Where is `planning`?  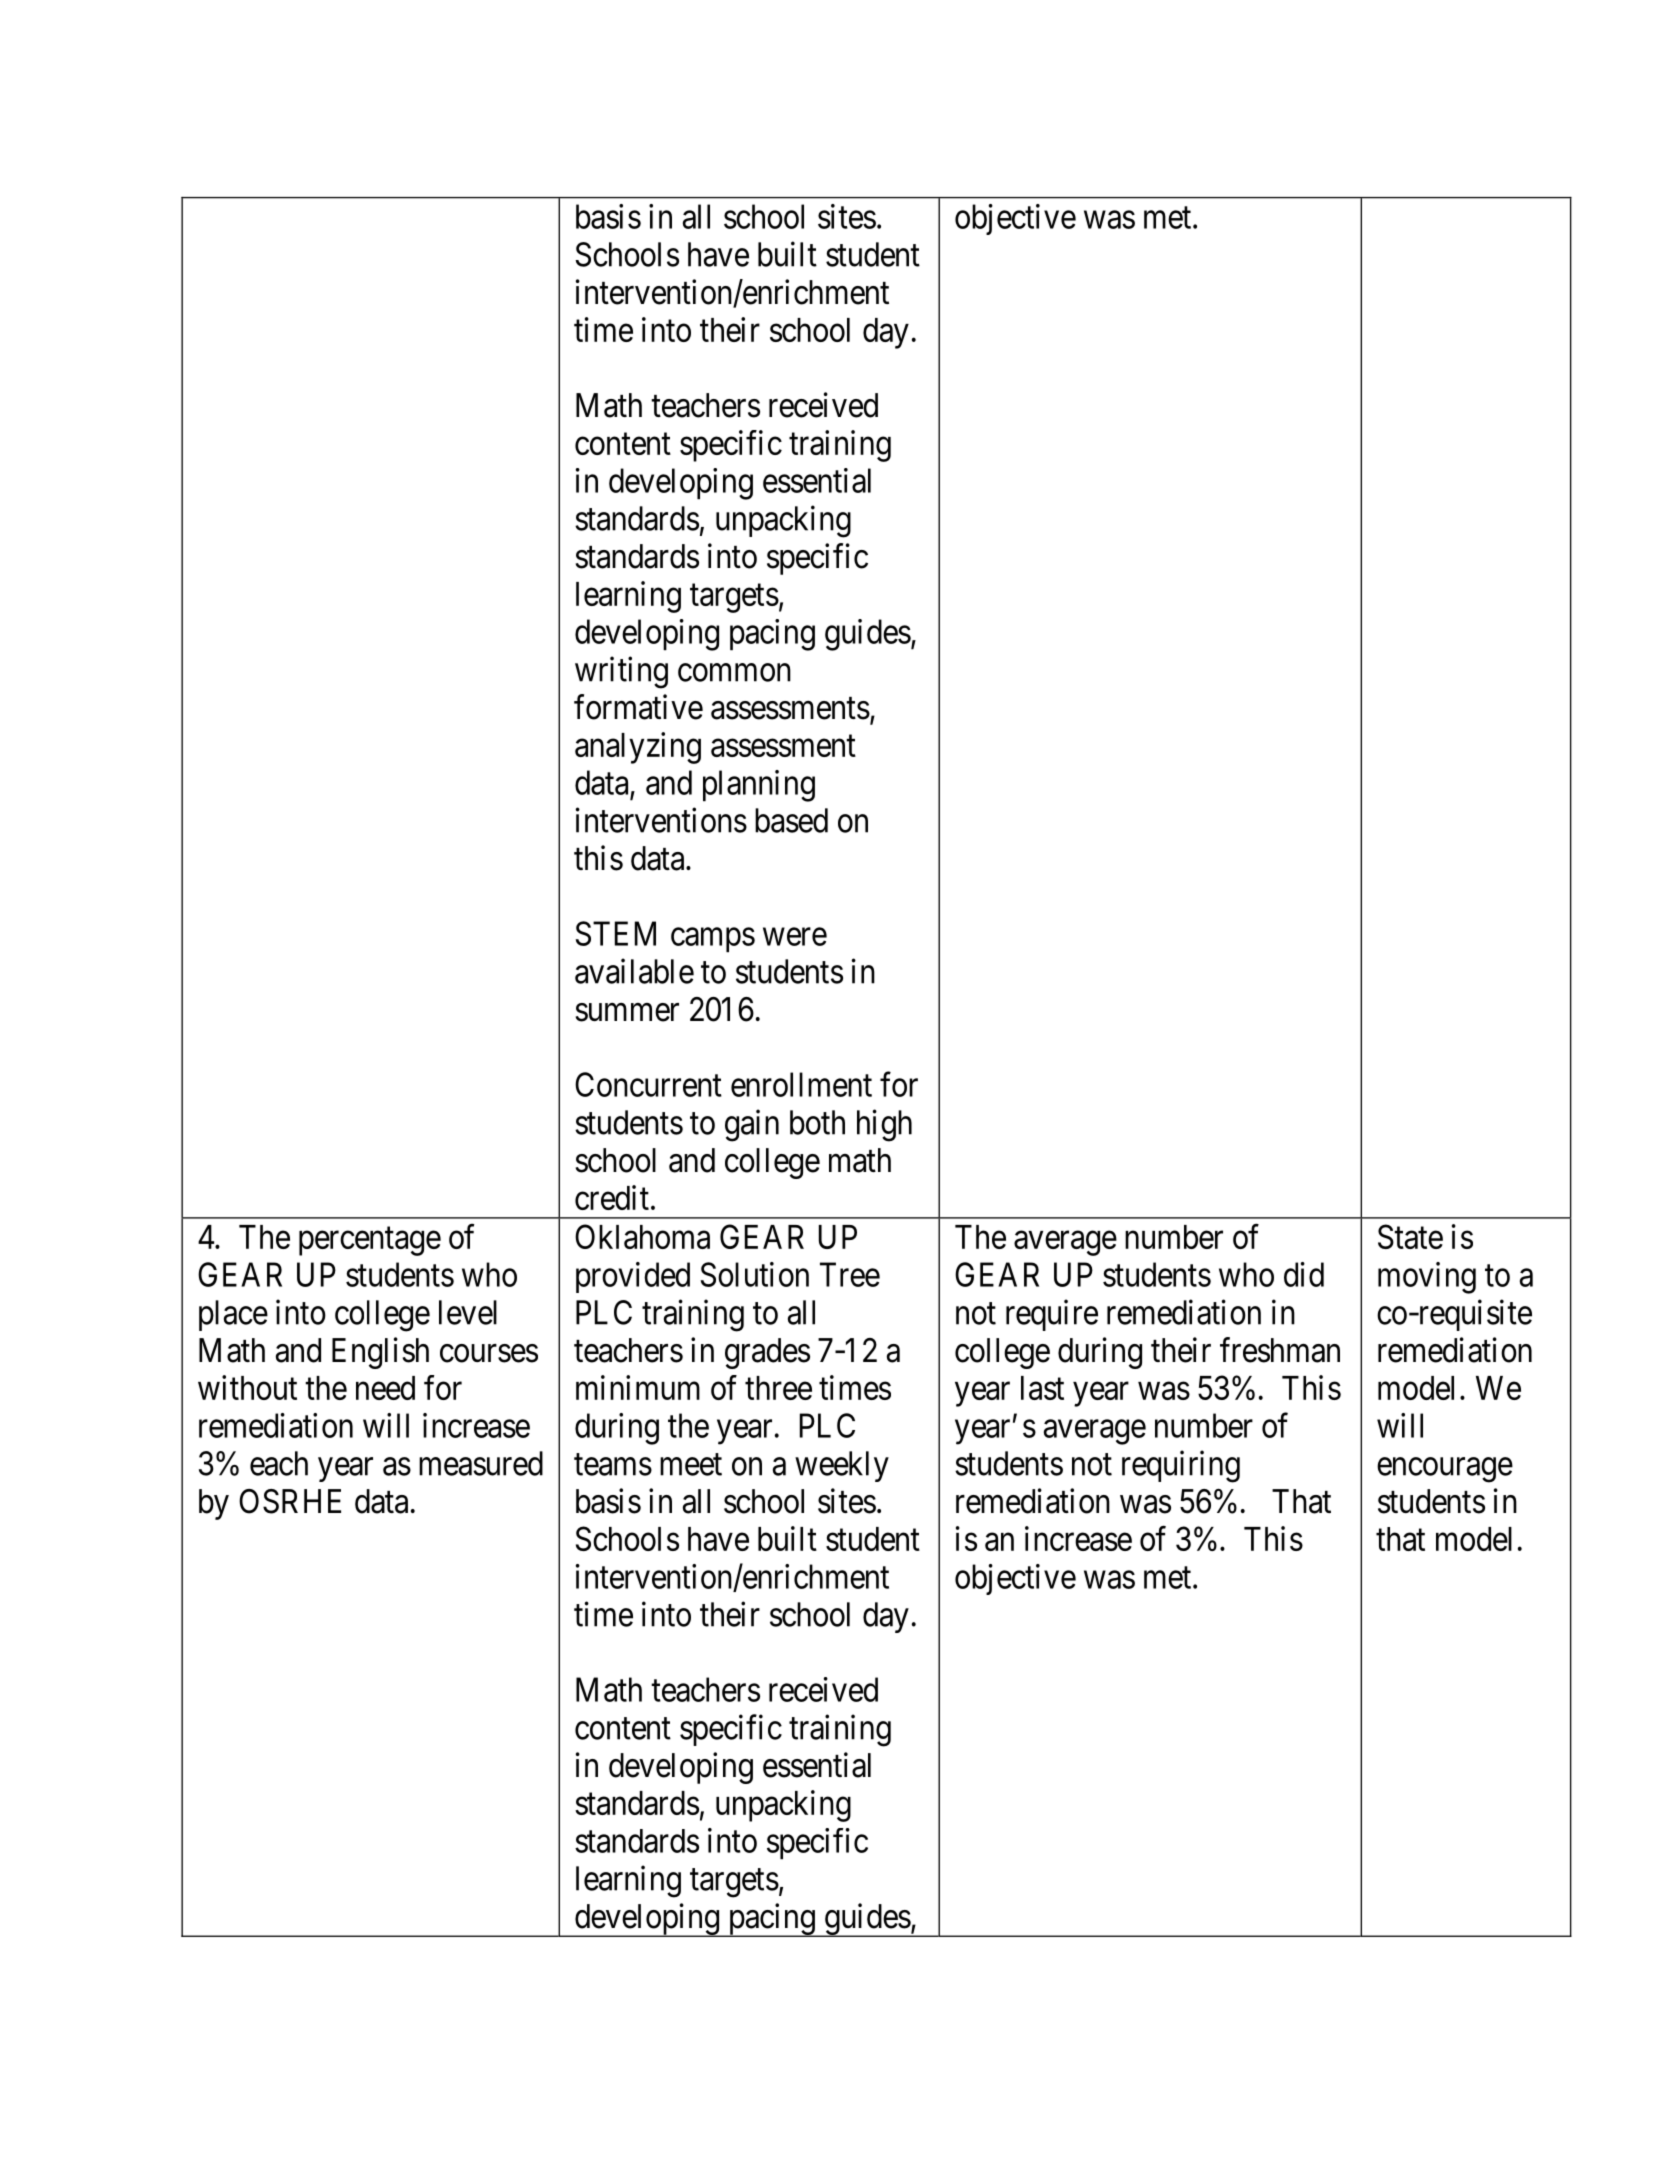
planning is located at coordinates (759, 786).
